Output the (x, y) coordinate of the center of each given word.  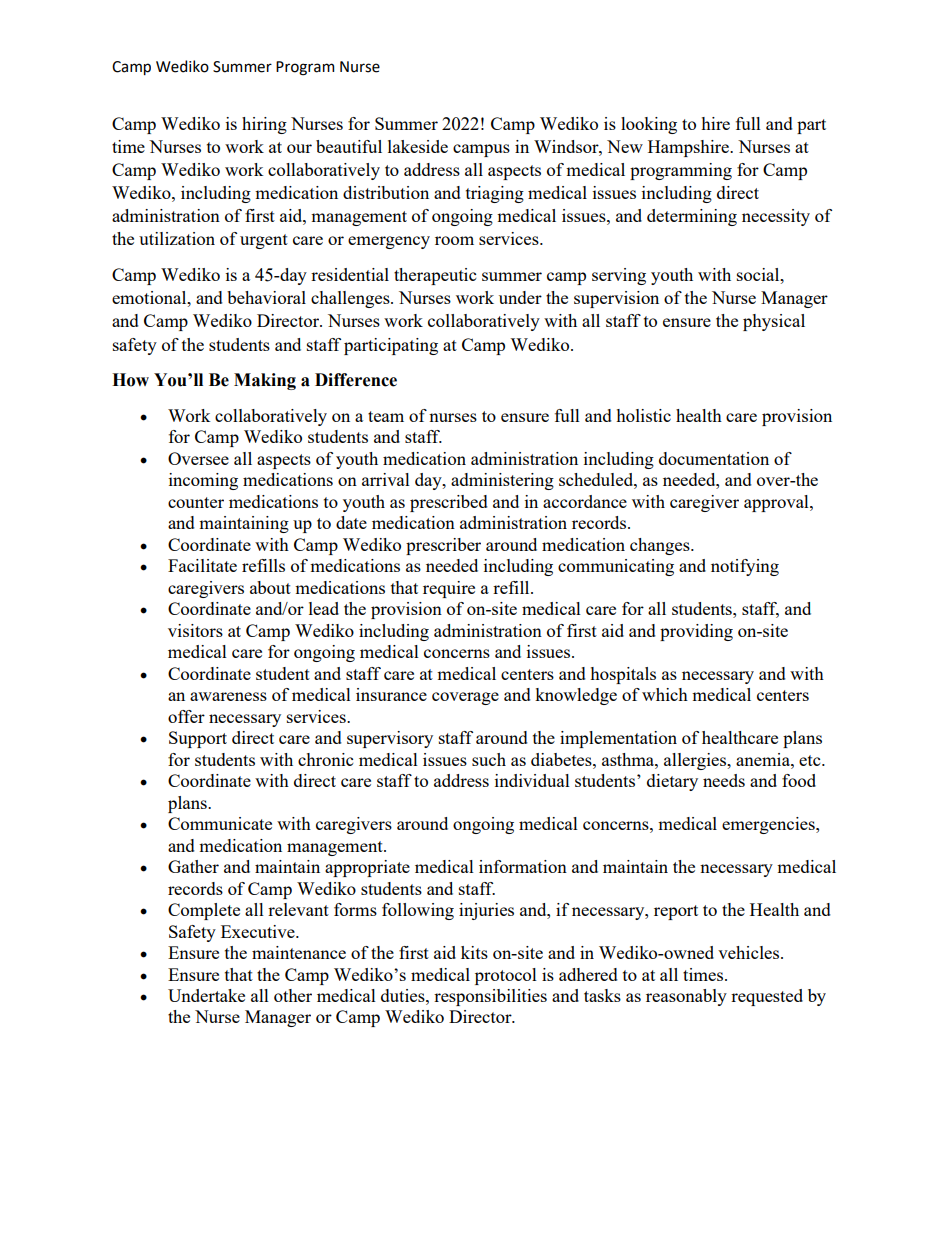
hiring (264, 125)
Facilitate (202, 565)
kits (474, 952)
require (449, 589)
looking (649, 125)
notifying (745, 567)
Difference (356, 380)
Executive (259, 931)
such (489, 759)
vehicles (750, 952)
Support (198, 739)
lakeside (418, 146)
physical (774, 322)
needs (724, 780)
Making (265, 381)
